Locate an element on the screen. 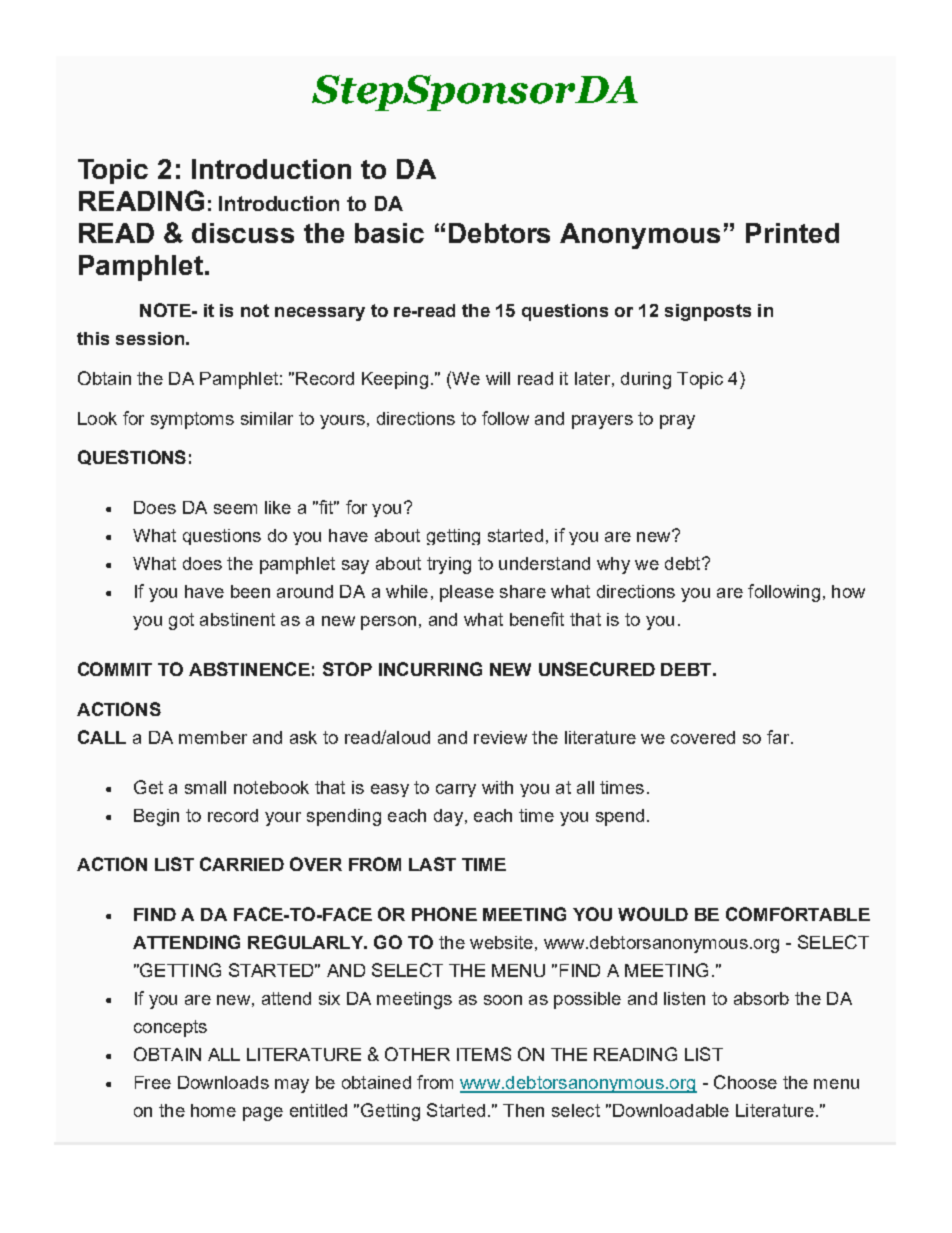  Free is located at coordinates (153, 1082).
